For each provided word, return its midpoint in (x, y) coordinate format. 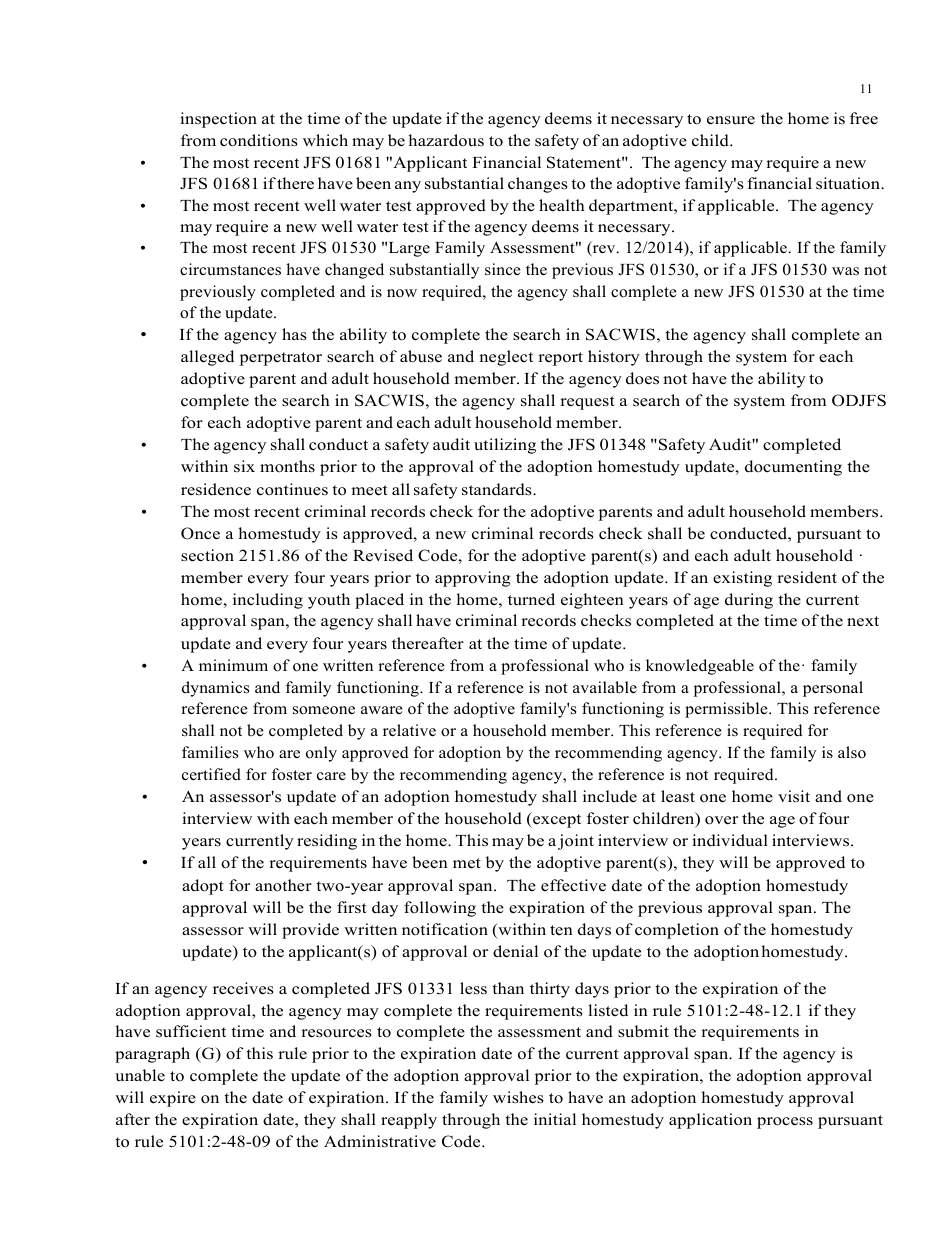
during (749, 601)
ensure (731, 120)
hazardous (446, 140)
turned (531, 599)
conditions (259, 140)
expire (173, 1099)
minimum (233, 665)
